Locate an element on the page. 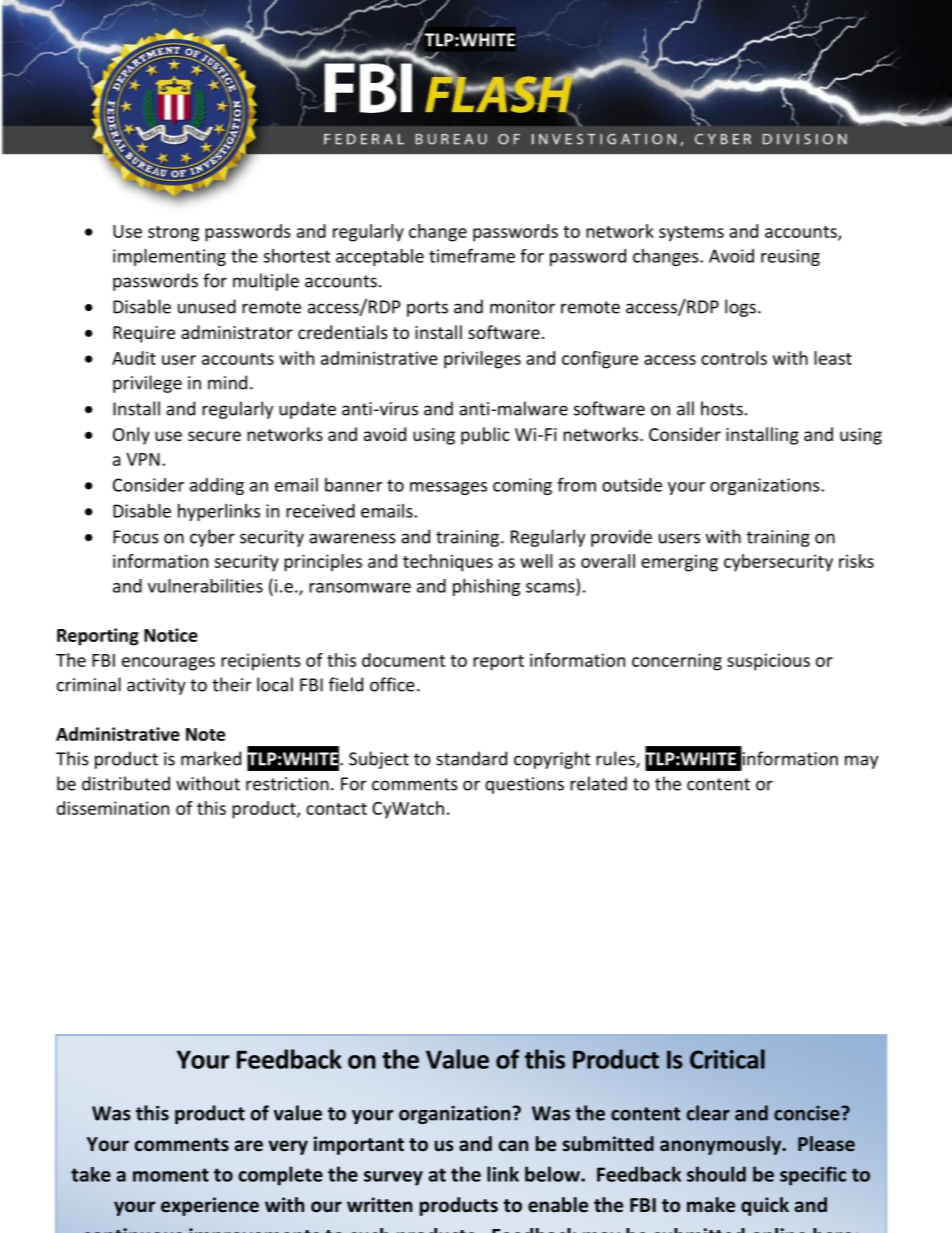  logs is located at coordinates (740, 308).
